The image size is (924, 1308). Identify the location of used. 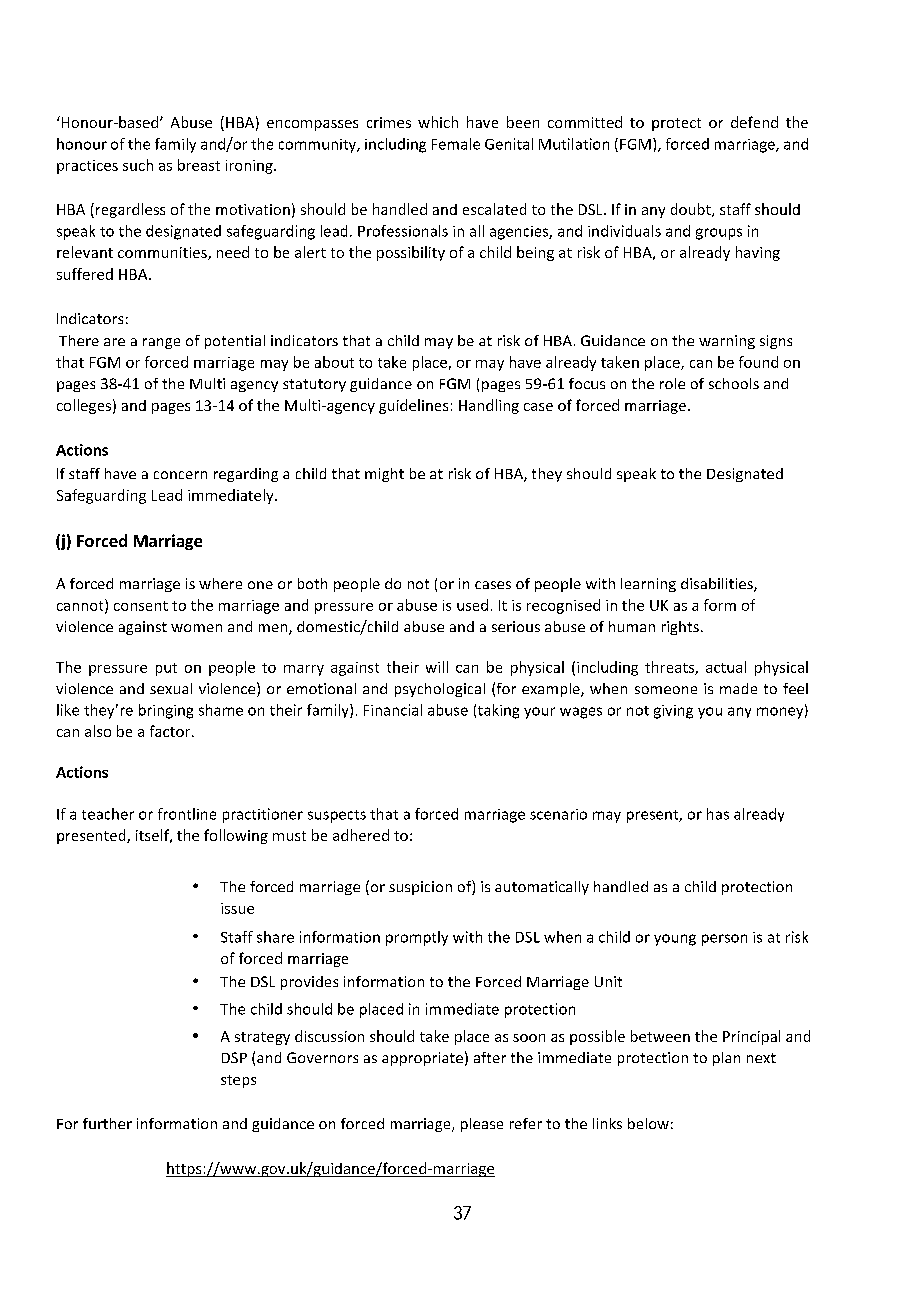
(472, 605).
